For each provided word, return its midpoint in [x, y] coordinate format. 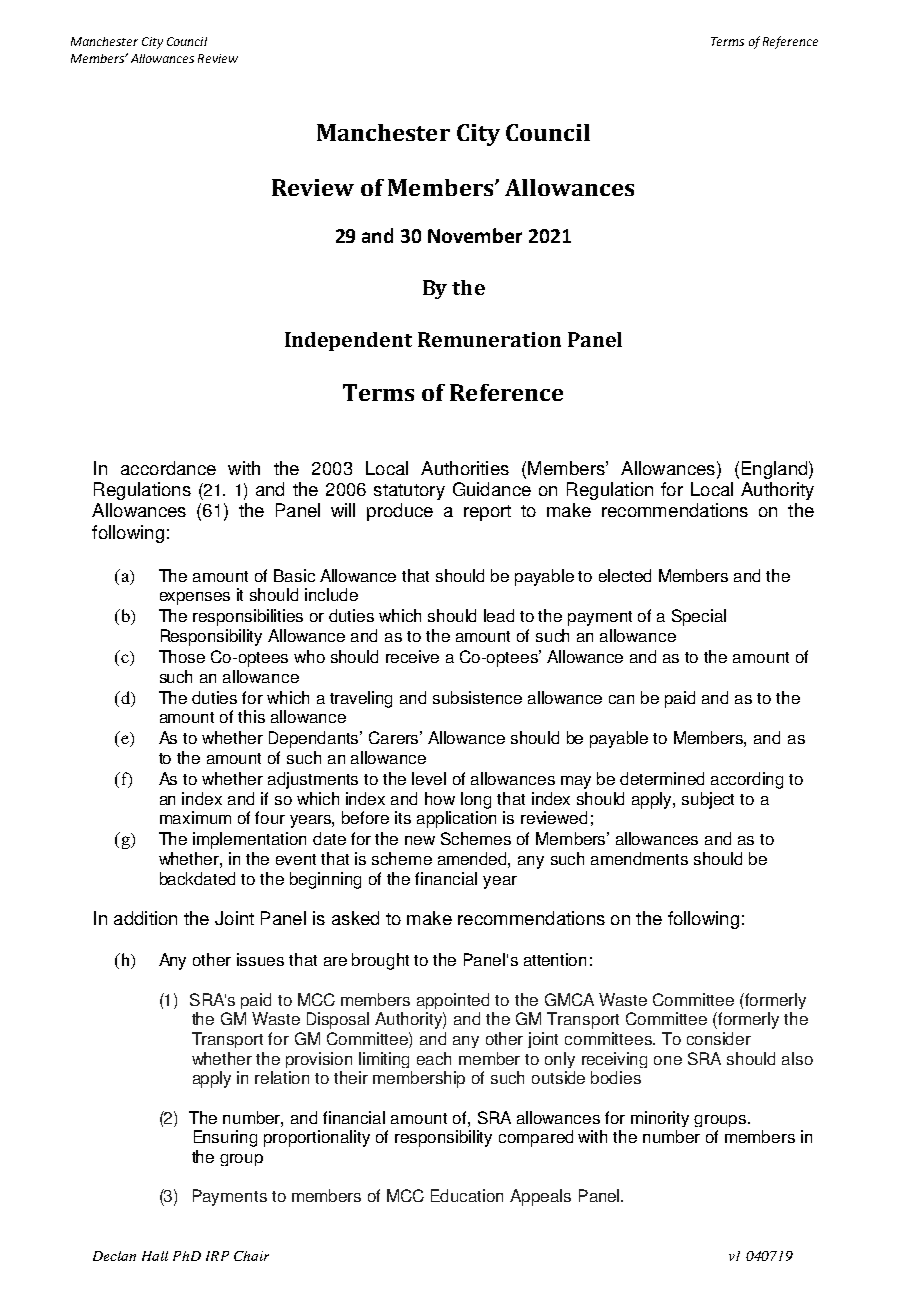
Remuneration [489, 339]
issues [260, 959]
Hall [155, 1256]
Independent [348, 341]
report [487, 513]
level [429, 778]
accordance [168, 468]
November [475, 235]
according [747, 780]
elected [625, 575]
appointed [453, 1001]
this [251, 716]
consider [719, 1038]
